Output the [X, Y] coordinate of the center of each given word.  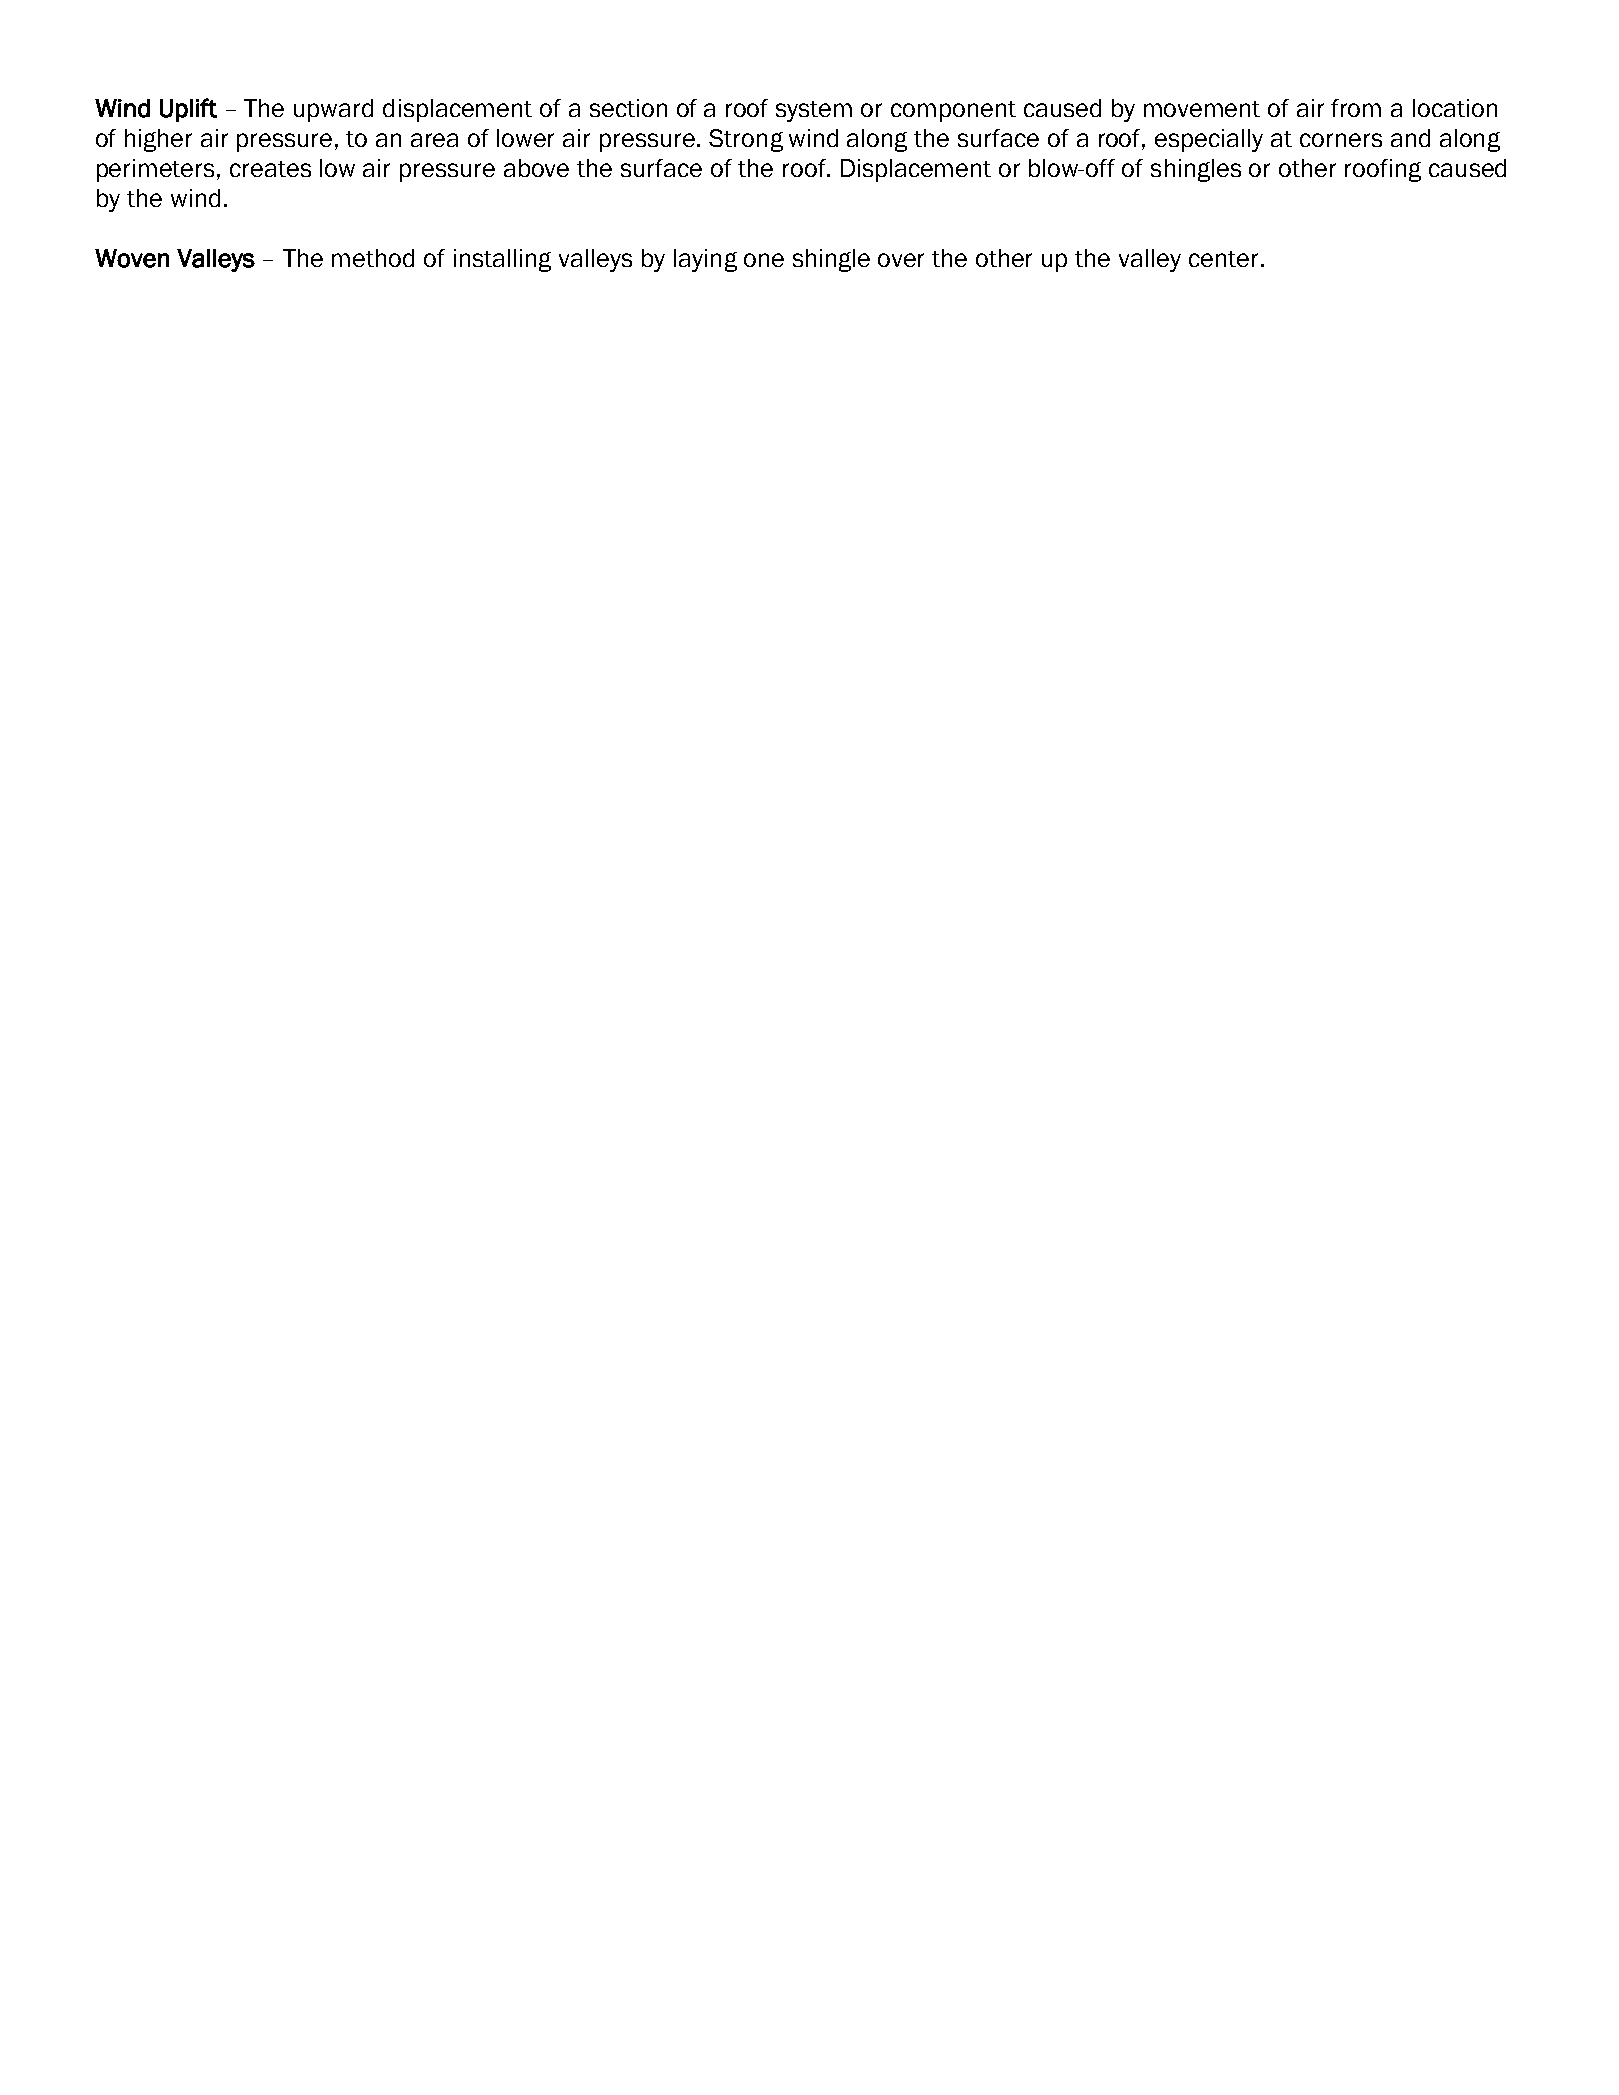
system [814, 111]
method [373, 258]
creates [270, 169]
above [536, 168]
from [1356, 108]
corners [1341, 140]
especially [1209, 140]
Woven [132, 258]
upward [333, 110]
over [901, 260]
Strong [746, 140]
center [1225, 259]
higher [158, 140]
